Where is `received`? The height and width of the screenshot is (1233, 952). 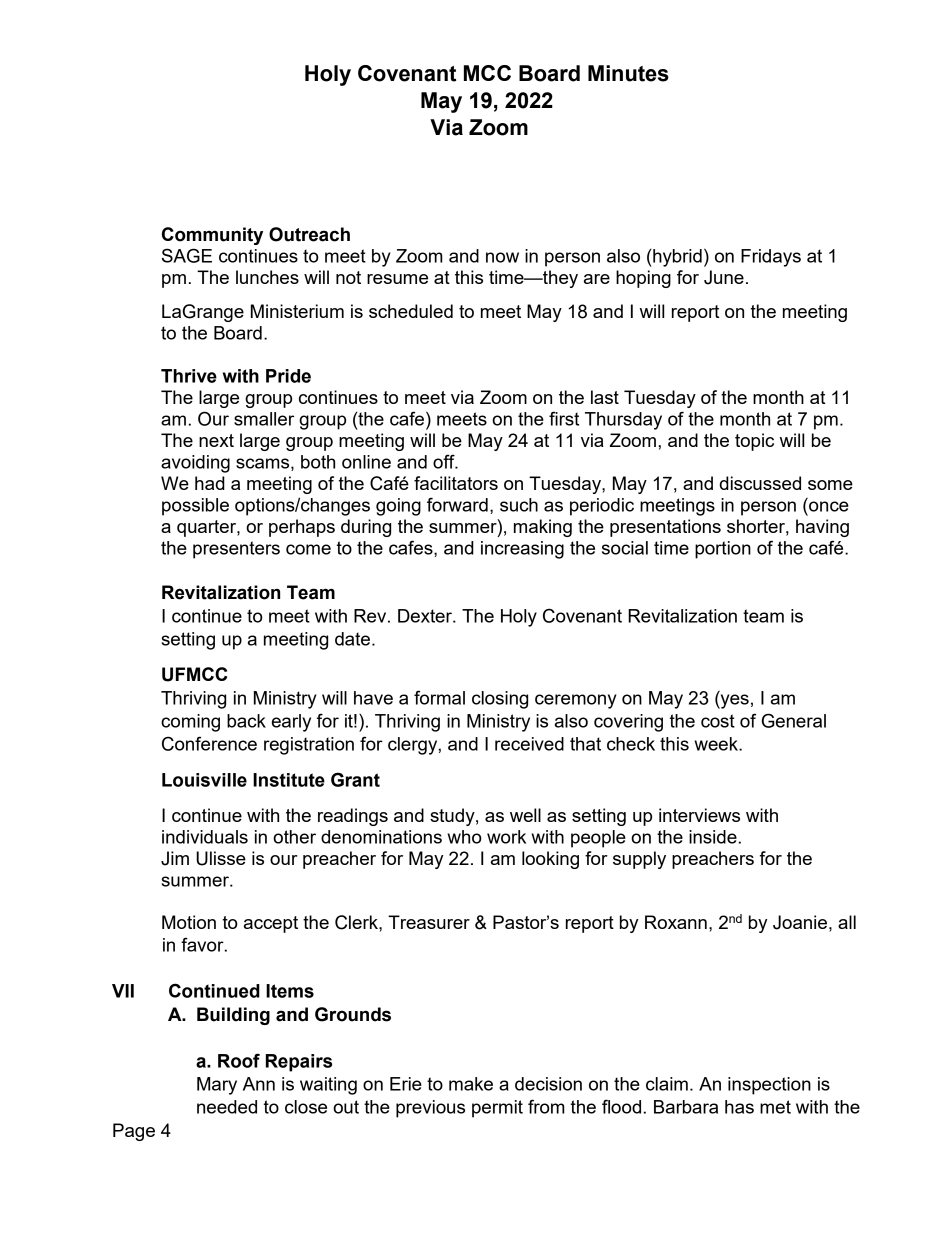
received is located at coordinates (529, 744).
